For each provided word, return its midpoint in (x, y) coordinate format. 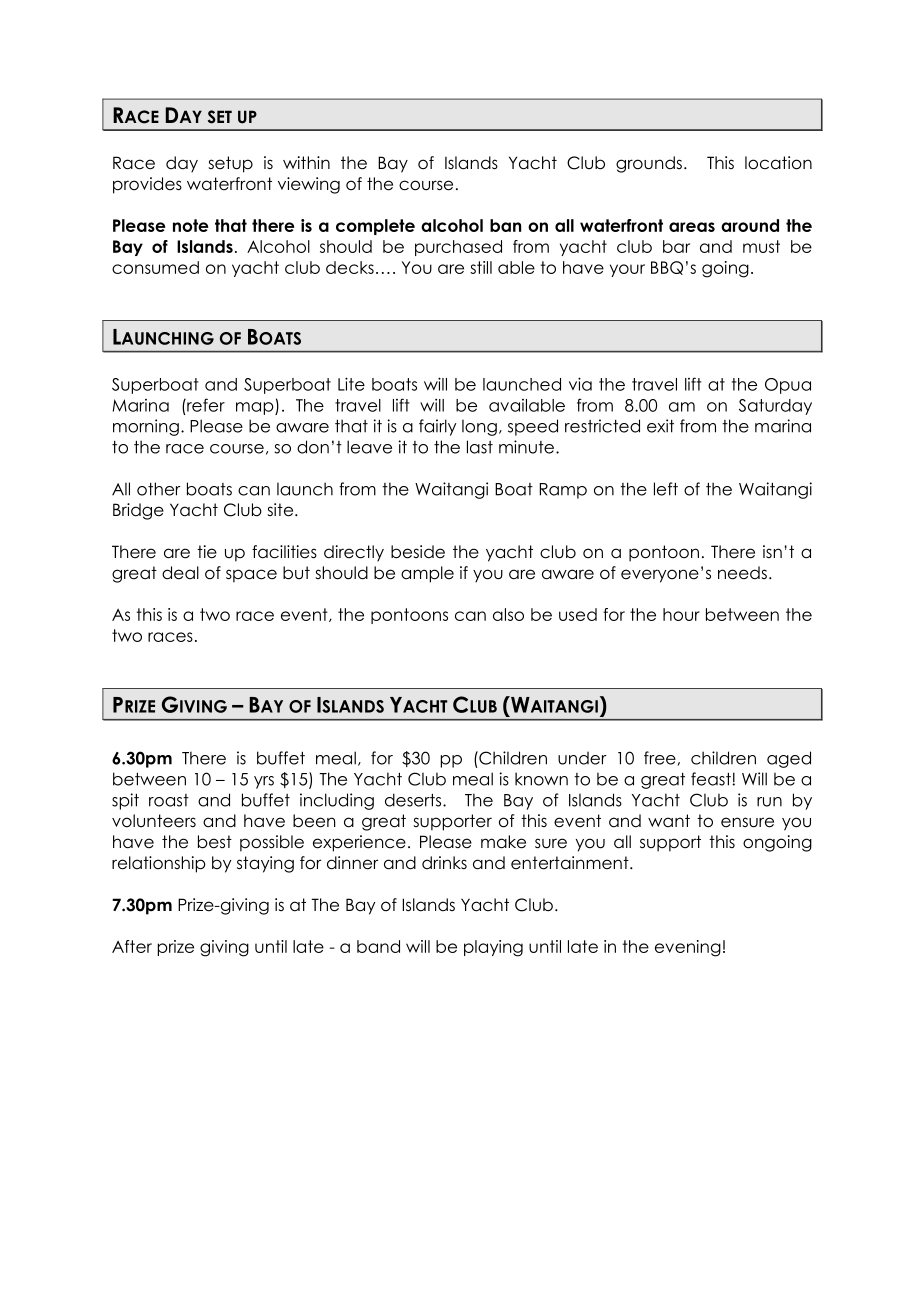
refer (205, 405)
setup (230, 164)
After (132, 946)
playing (493, 948)
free (660, 758)
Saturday (775, 407)
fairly (438, 427)
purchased (458, 248)
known (541, 779)
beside (418, 552)
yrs (264, 782)
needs (742, 573)
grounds (649, 164)
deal (180, 573)
